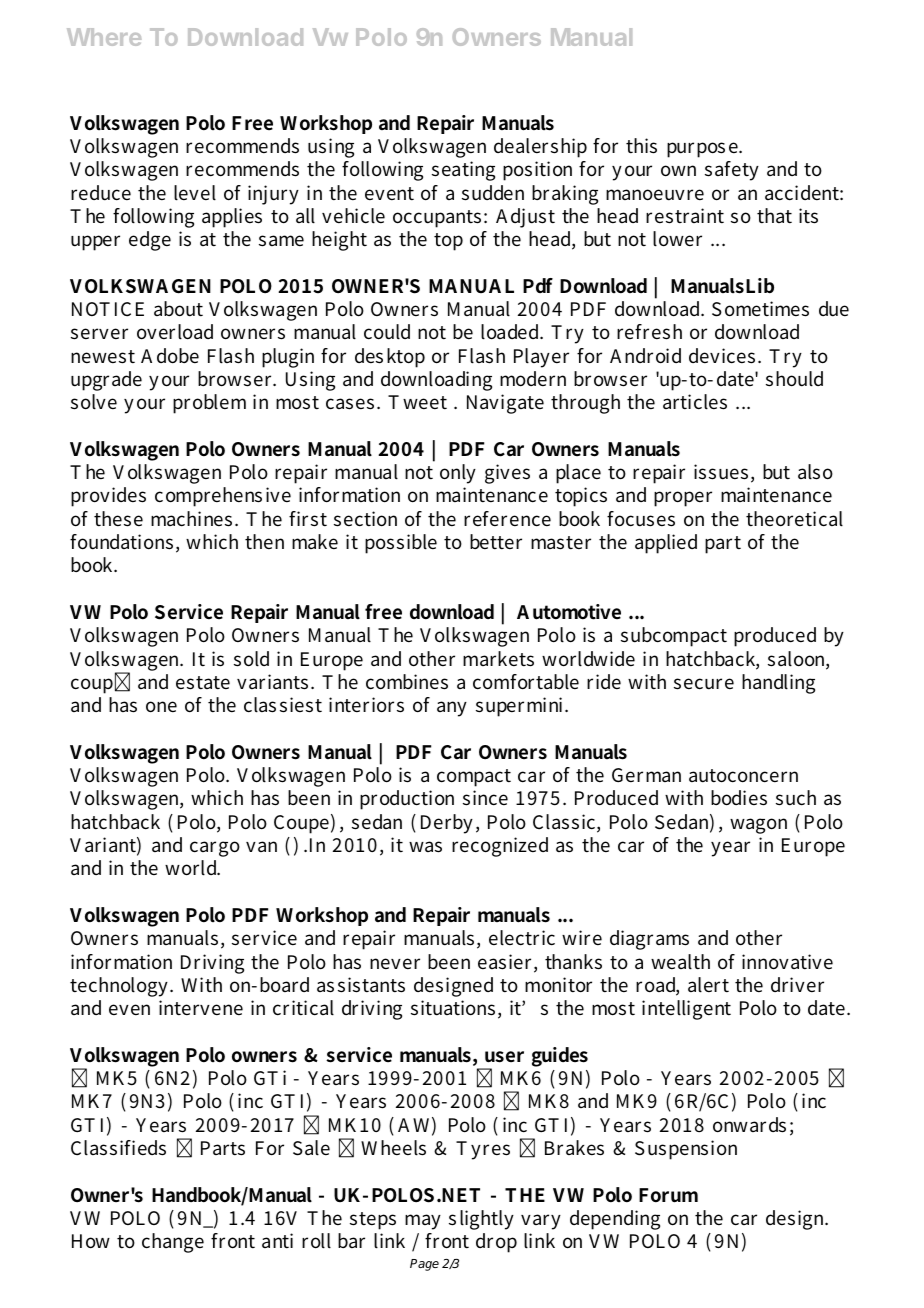 The height and width of the image is (1308, 924). I want to click on Where, so click(104, 37).
